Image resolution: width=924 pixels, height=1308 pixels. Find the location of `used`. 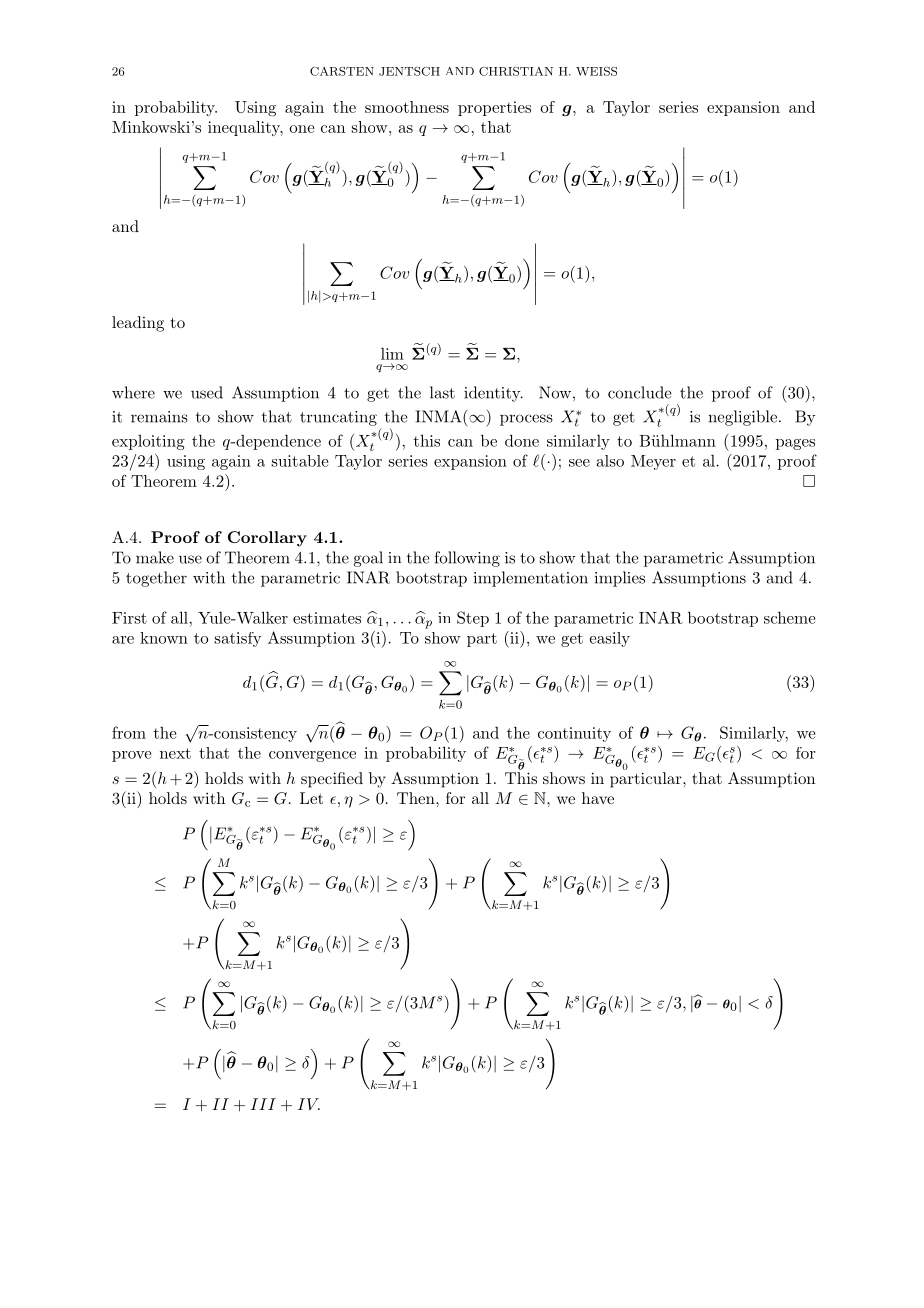

used is located at coordinates (207, 392).
